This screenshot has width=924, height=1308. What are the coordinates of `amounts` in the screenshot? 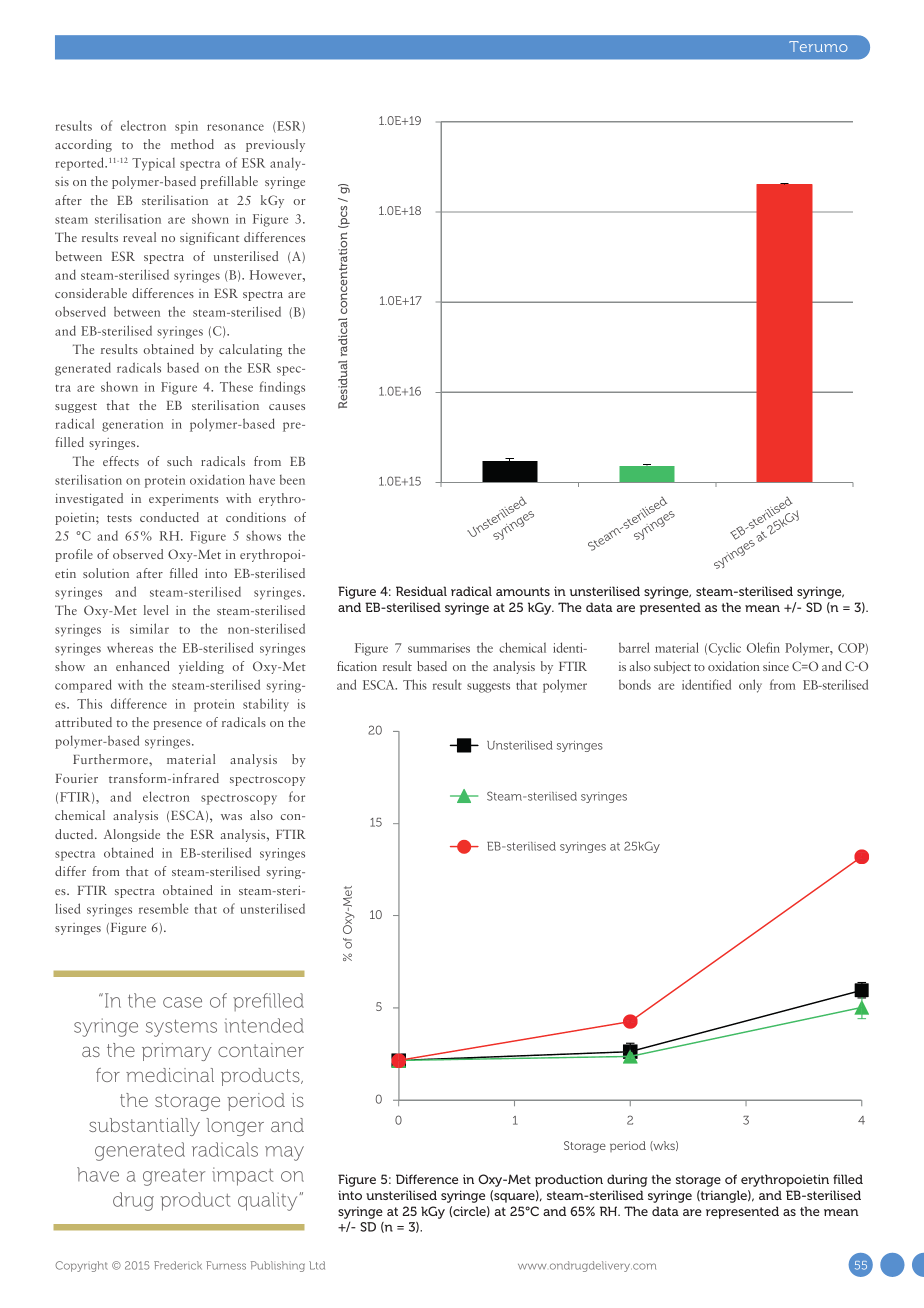 It's located at (523, 591).
